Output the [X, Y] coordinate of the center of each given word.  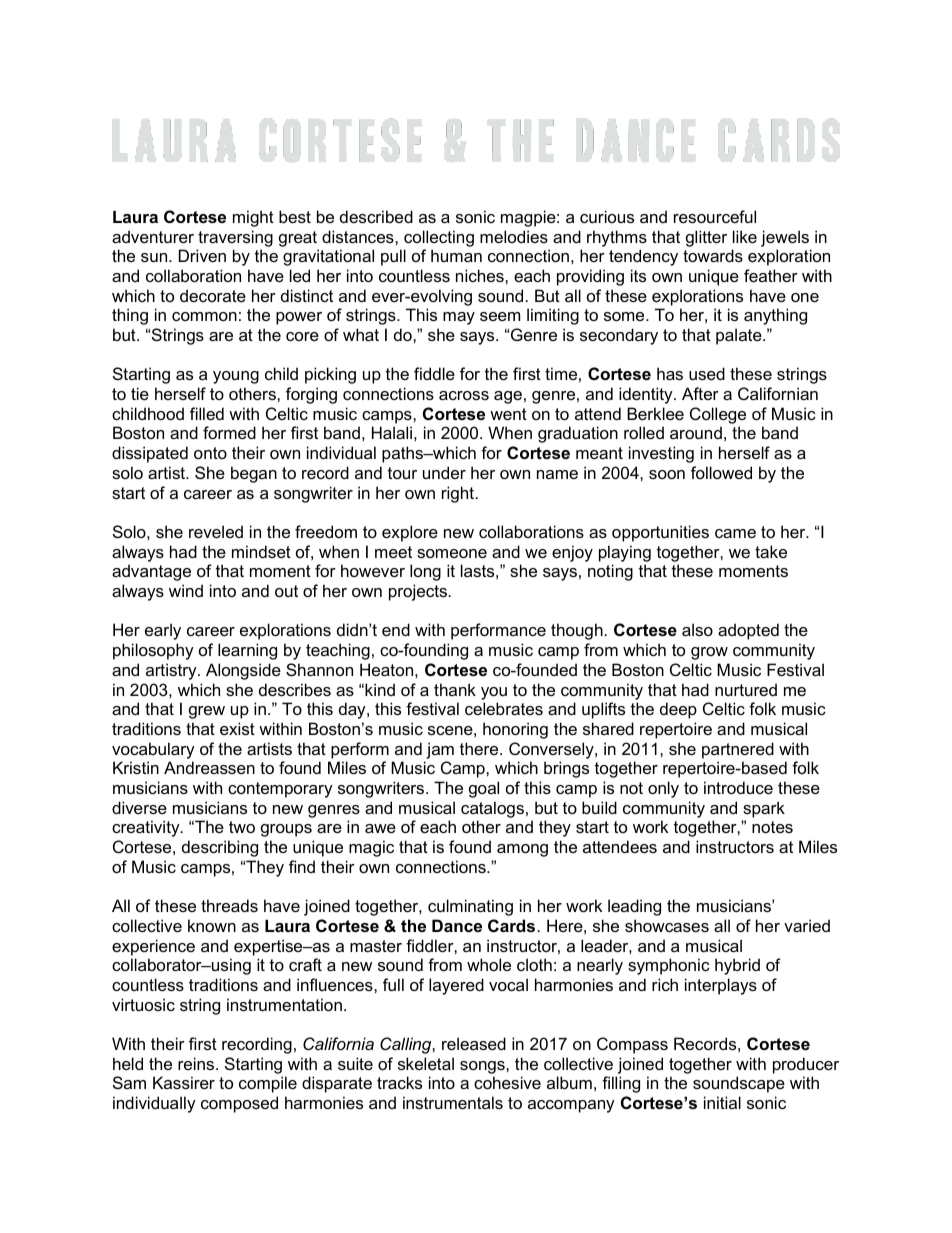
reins [196, 1063]
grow [709, 653]
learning [247, 651]
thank [455, 689]
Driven [202, 255]
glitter [706, 238]
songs [483, 1067]
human [456, 255]
